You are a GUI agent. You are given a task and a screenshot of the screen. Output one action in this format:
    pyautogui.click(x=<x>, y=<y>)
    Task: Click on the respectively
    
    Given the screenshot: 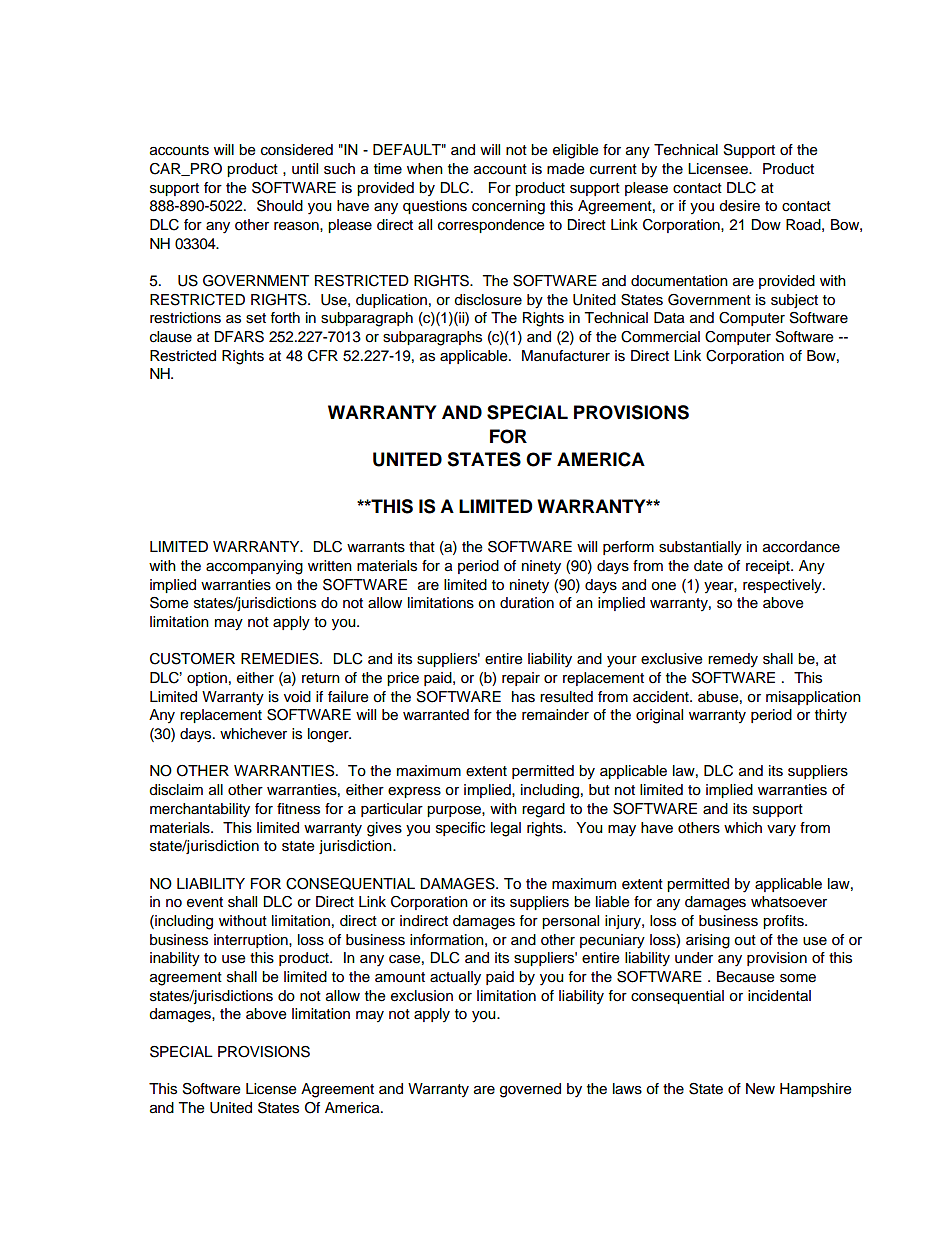 What is the action you would take?
    pyautogui.click(x=783, y=586)
